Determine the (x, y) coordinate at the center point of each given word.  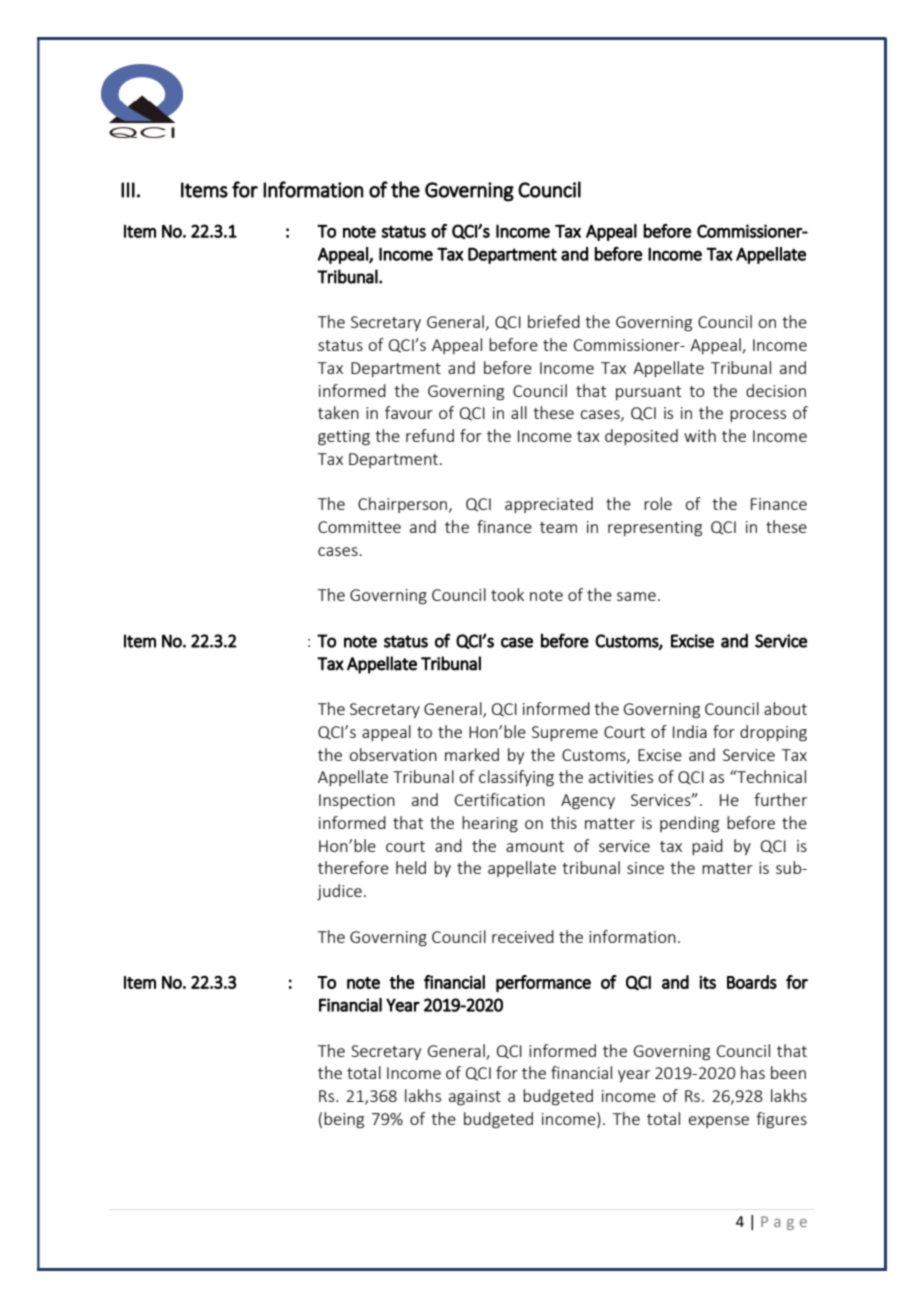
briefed (554, 321)
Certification (500, 799)
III (128, 190)
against (475, 1098)
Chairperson (404, 505)
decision (776, 390)
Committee (359, 527)
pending (689, 824)
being (344, 1120)
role (658, 503)
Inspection (357, 801)
